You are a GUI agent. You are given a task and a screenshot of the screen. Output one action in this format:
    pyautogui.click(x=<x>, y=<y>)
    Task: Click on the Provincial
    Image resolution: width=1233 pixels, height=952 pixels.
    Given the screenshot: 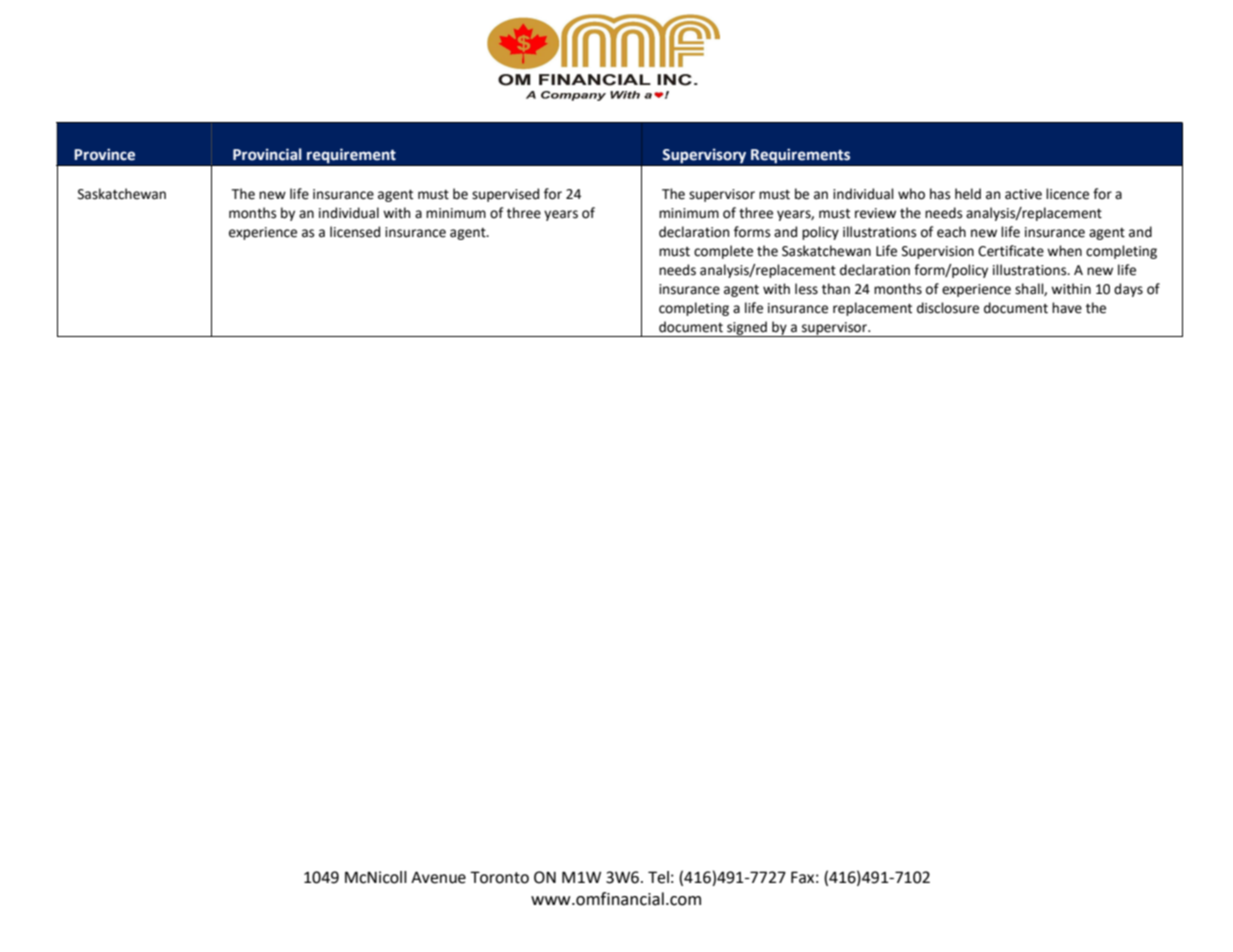 What is the action you would take?
    pyautogui.click(x=267, y=154)
